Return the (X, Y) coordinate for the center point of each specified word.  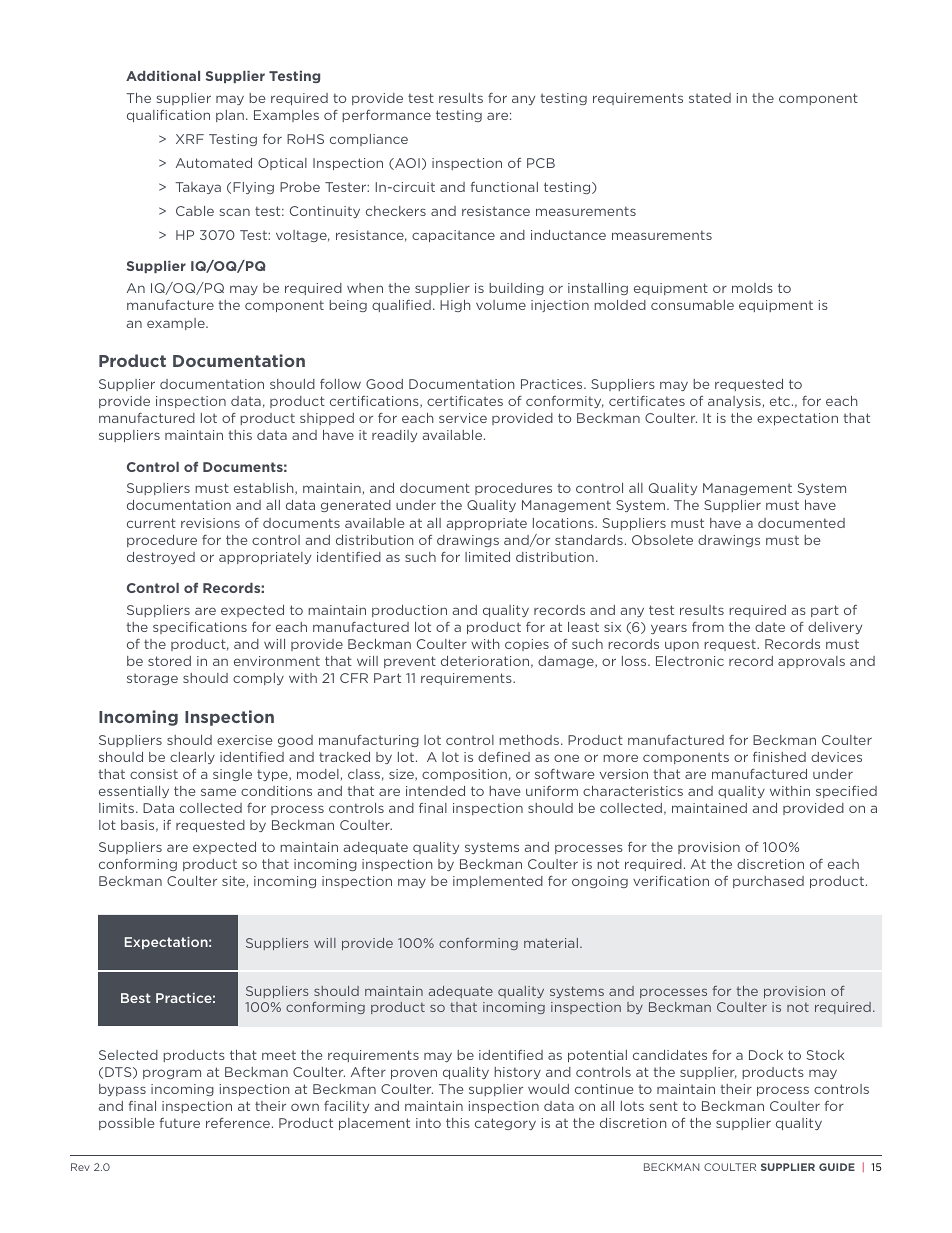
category (505, 1124)
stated (710, 98)
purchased (768, 882)
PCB (541, 163)
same (218, 792)
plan (230, 116)
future (179, 1123)
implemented (498, 882)
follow (340, 384)
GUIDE (837, 1167)
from (708, 627)
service (463, 418)
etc (781, 401)
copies (527, 645)
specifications (200, 628)
